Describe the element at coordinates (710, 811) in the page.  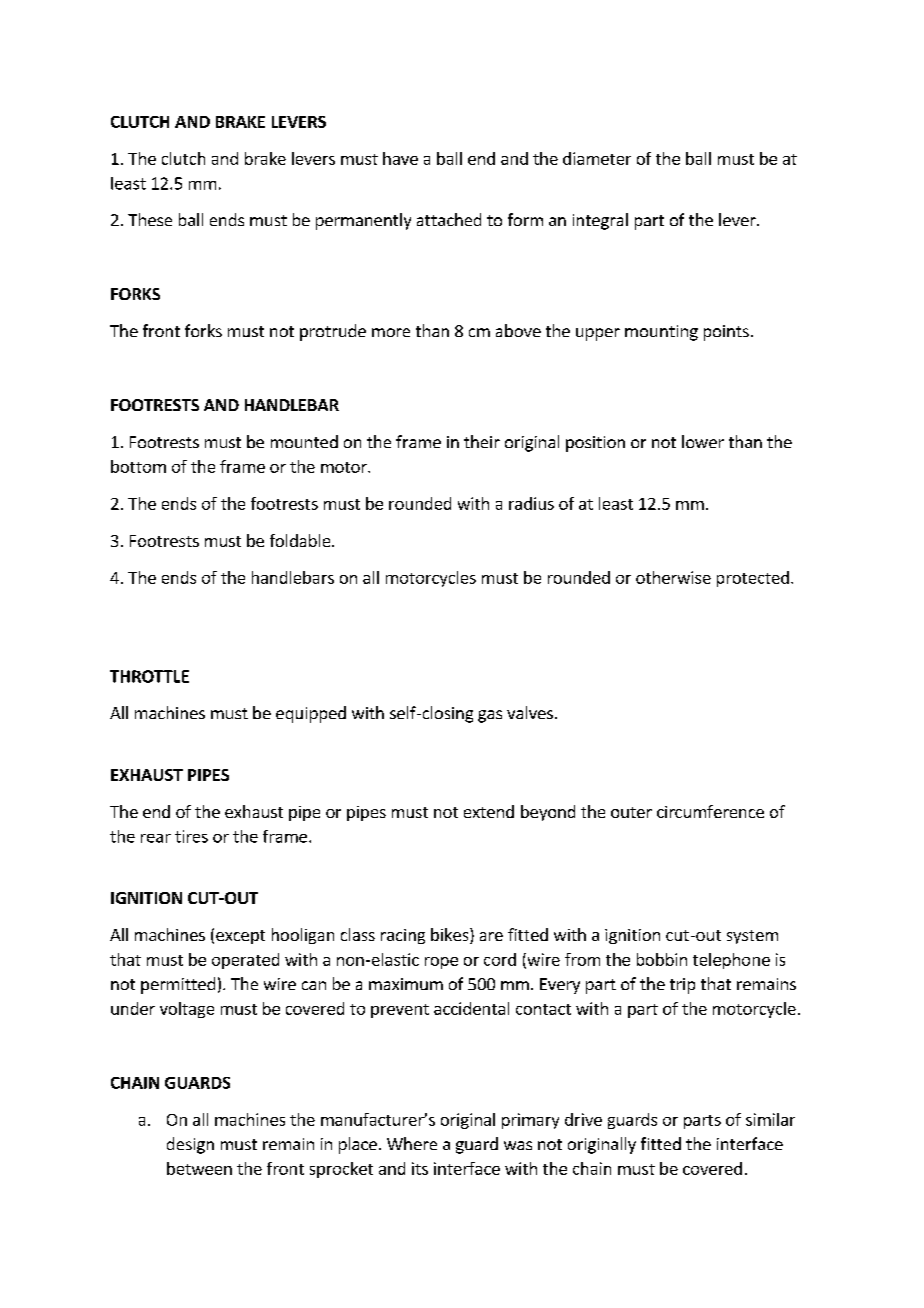
I see `circumference` at that location.
